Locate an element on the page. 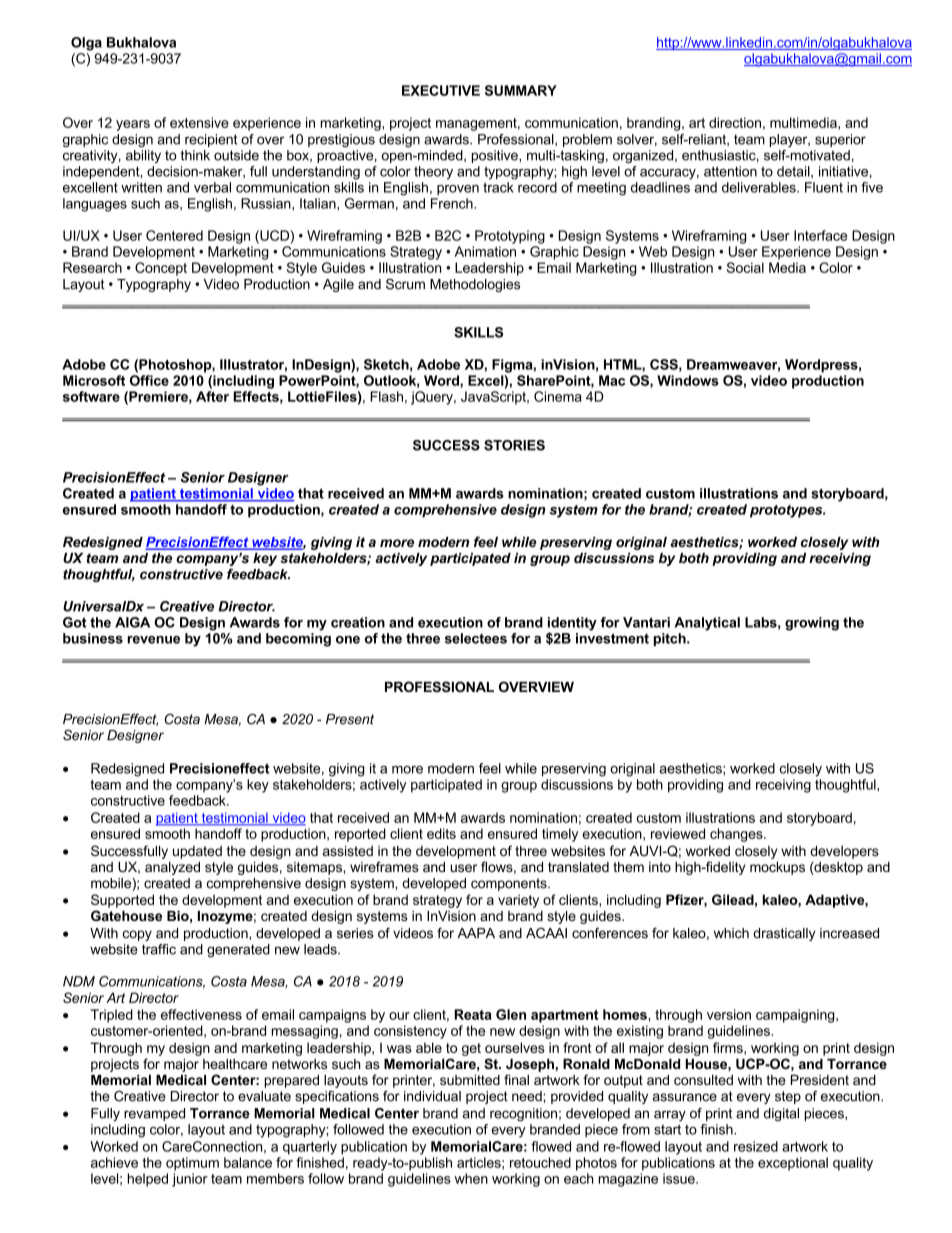  resized is located at coordinates (756, 1146).
